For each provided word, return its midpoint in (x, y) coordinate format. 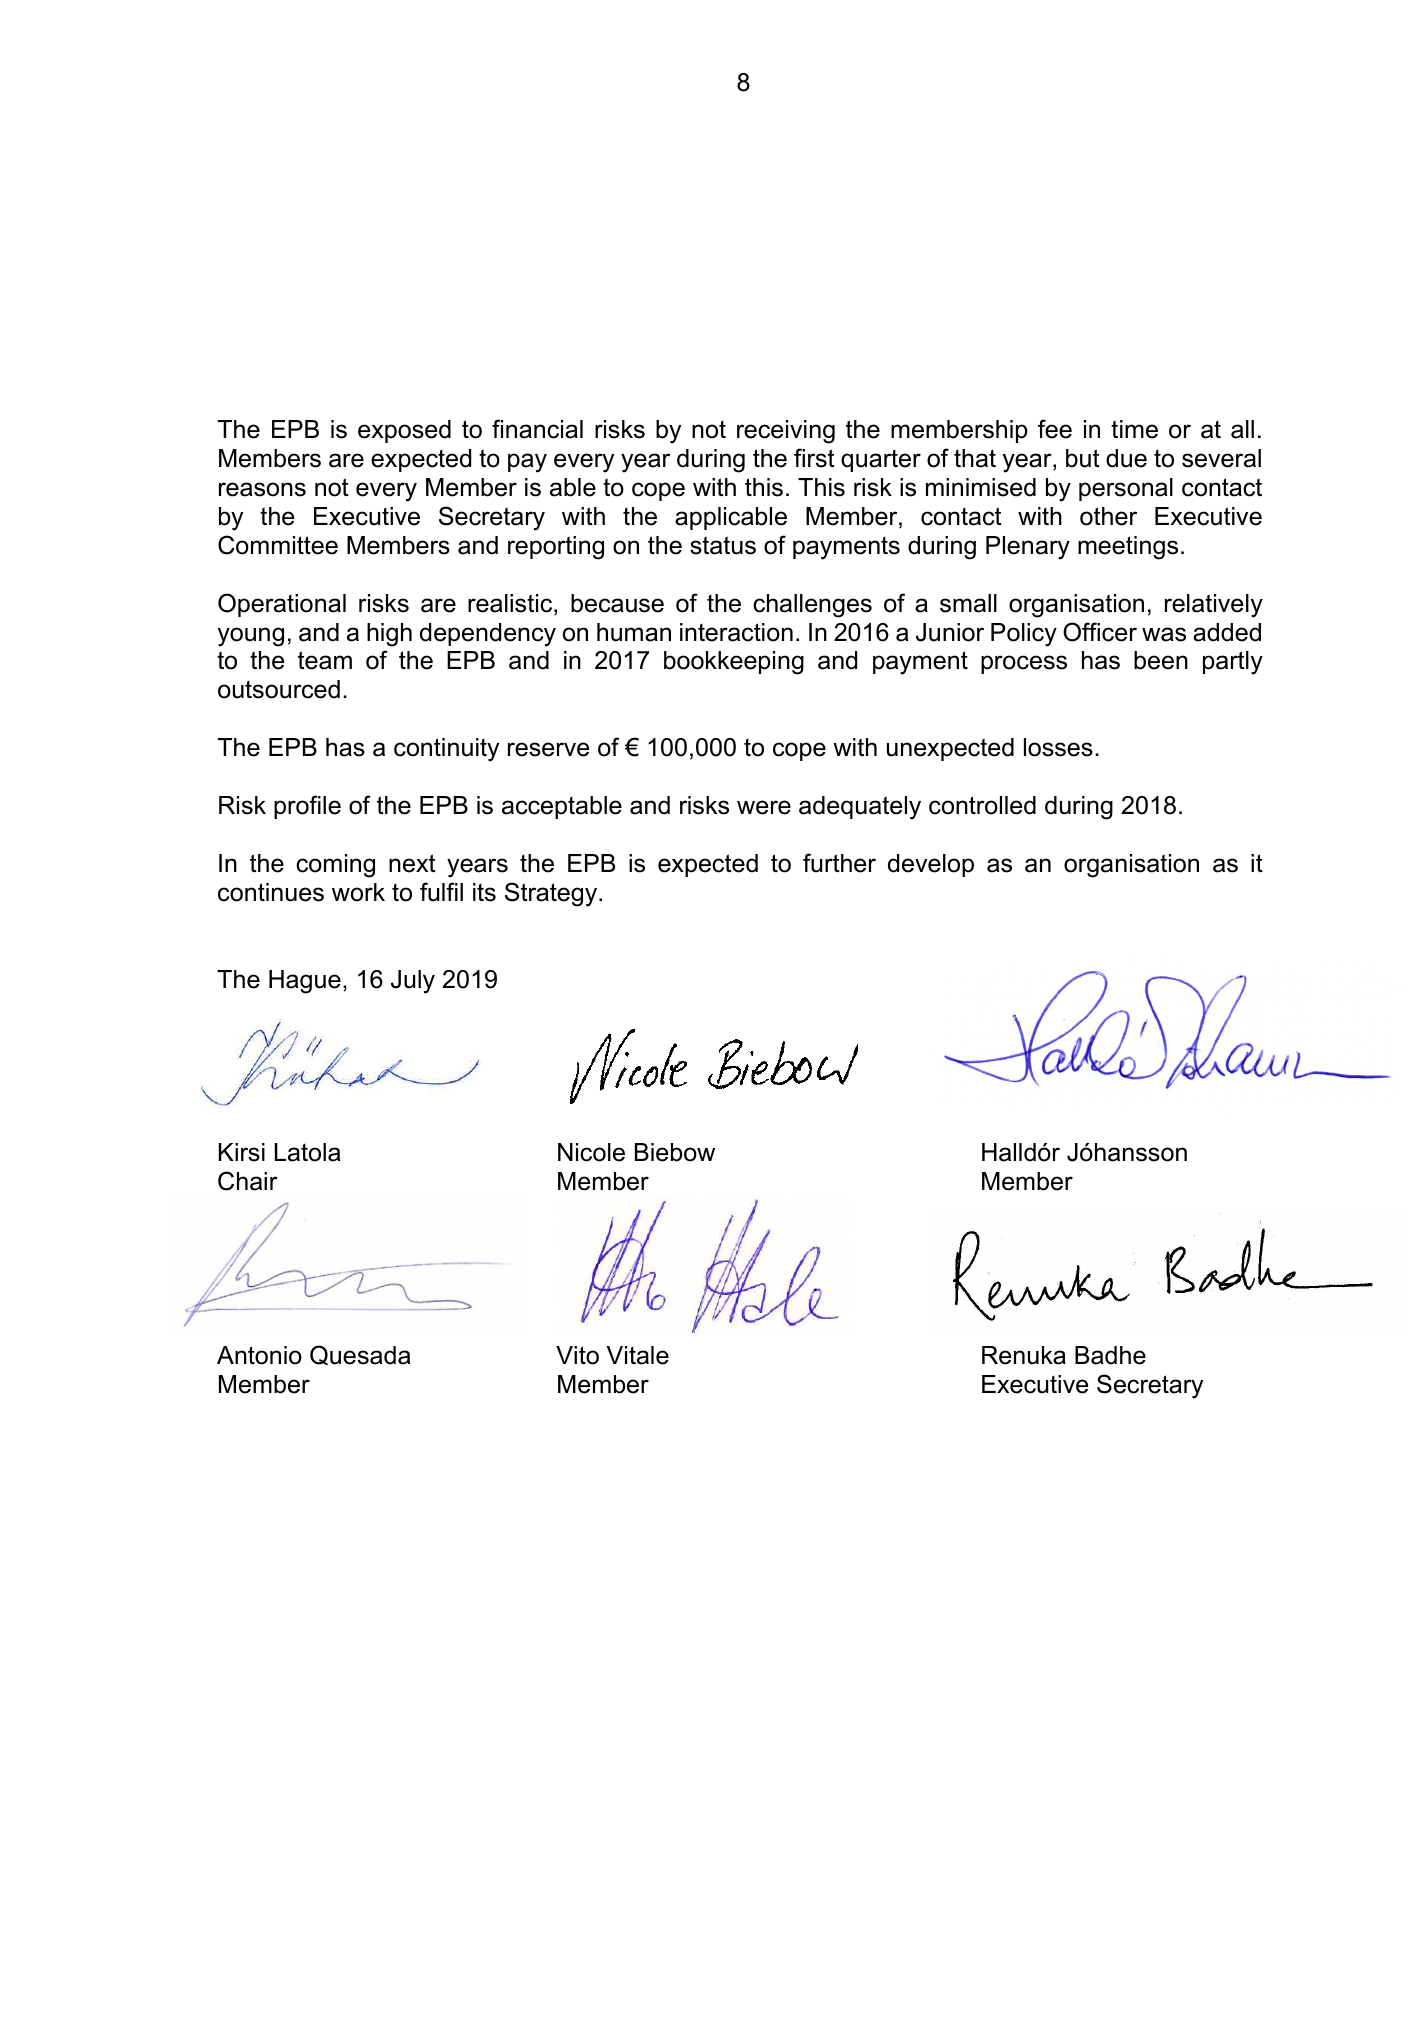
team (325, 660)
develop (931, 865)
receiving (786, 432)
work (358, 892)
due (1126, 458)
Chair (248, 1181)
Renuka (1024, 1355)
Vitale (637, 1355)
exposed (404, 431)
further (839, 863)
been (1161, 660)
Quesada (360, 1355)
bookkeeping (734, 663)
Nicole (591, 1152)
